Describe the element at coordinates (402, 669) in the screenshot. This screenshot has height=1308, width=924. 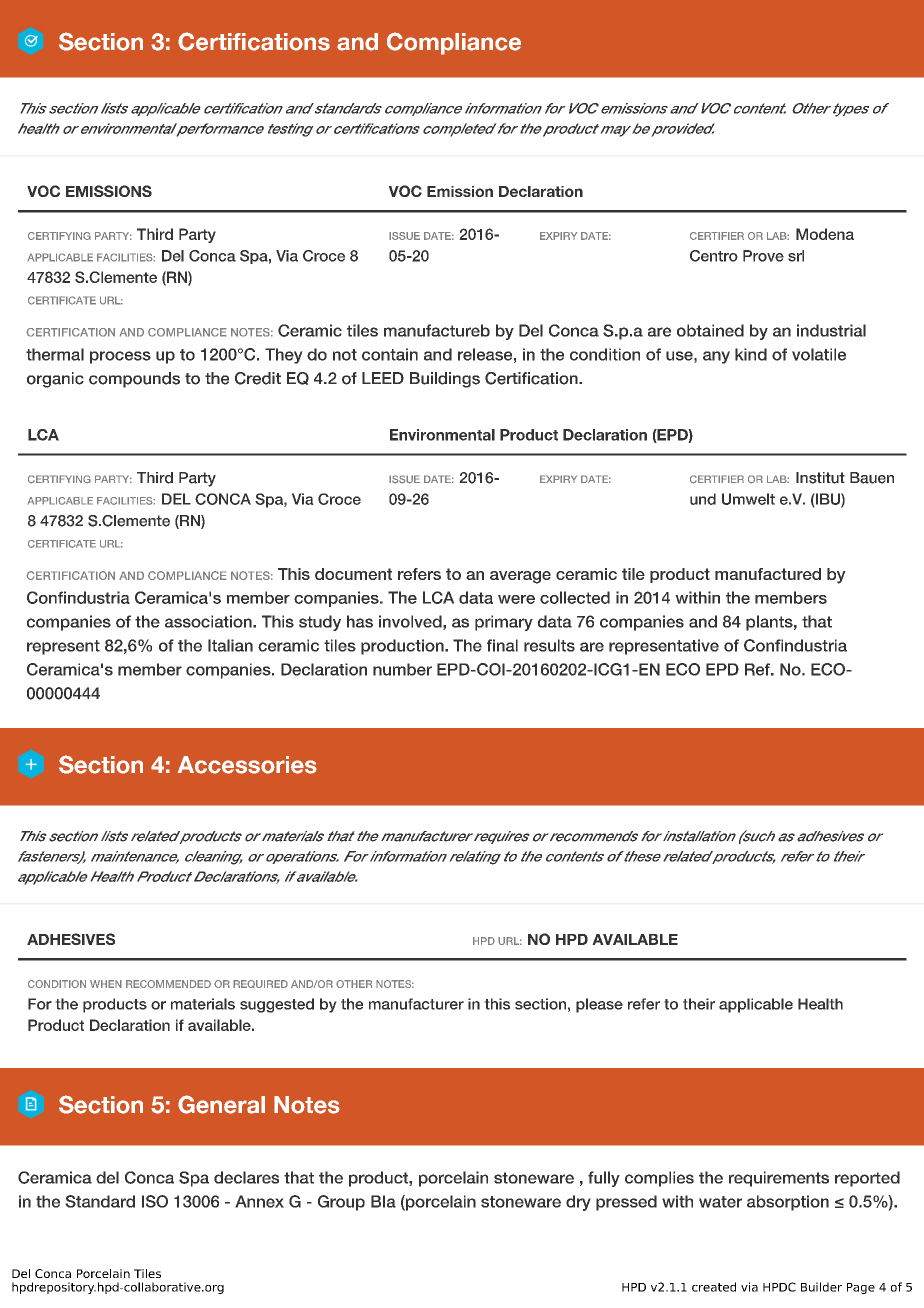
I see `number` at that location.
